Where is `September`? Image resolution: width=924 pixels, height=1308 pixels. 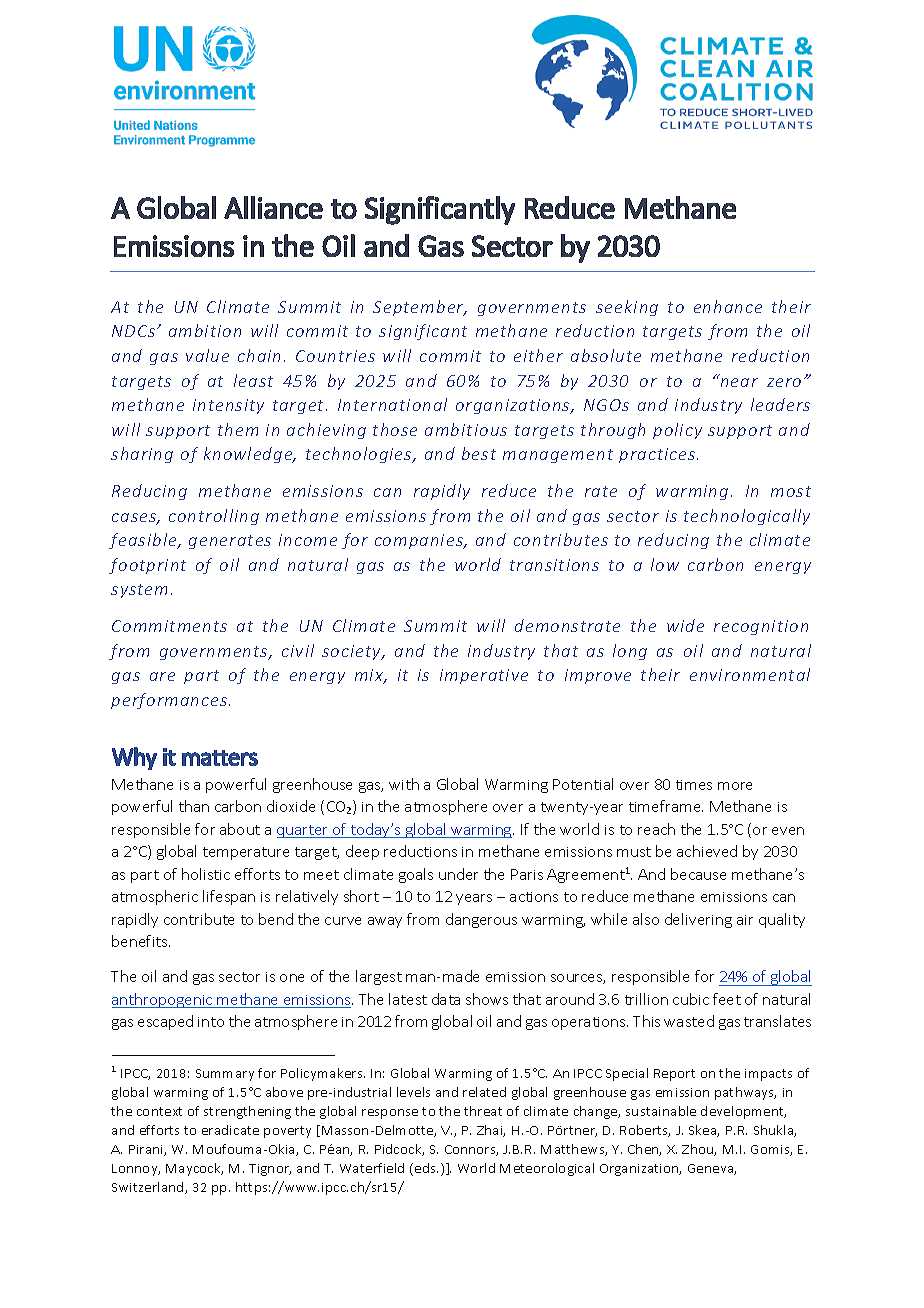
September is located at coordinates (419, 308).
